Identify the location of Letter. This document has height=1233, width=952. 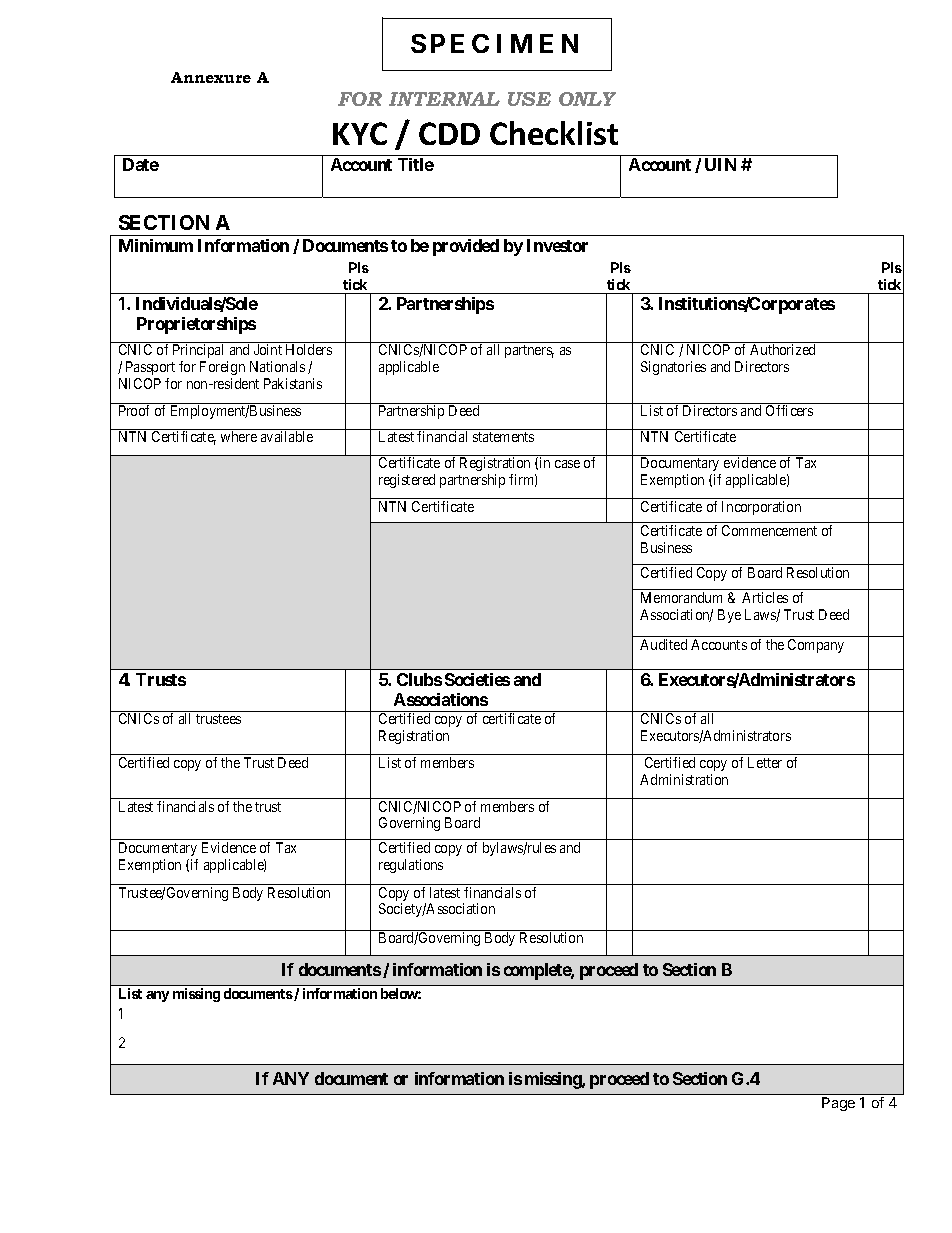
(765, 762).
